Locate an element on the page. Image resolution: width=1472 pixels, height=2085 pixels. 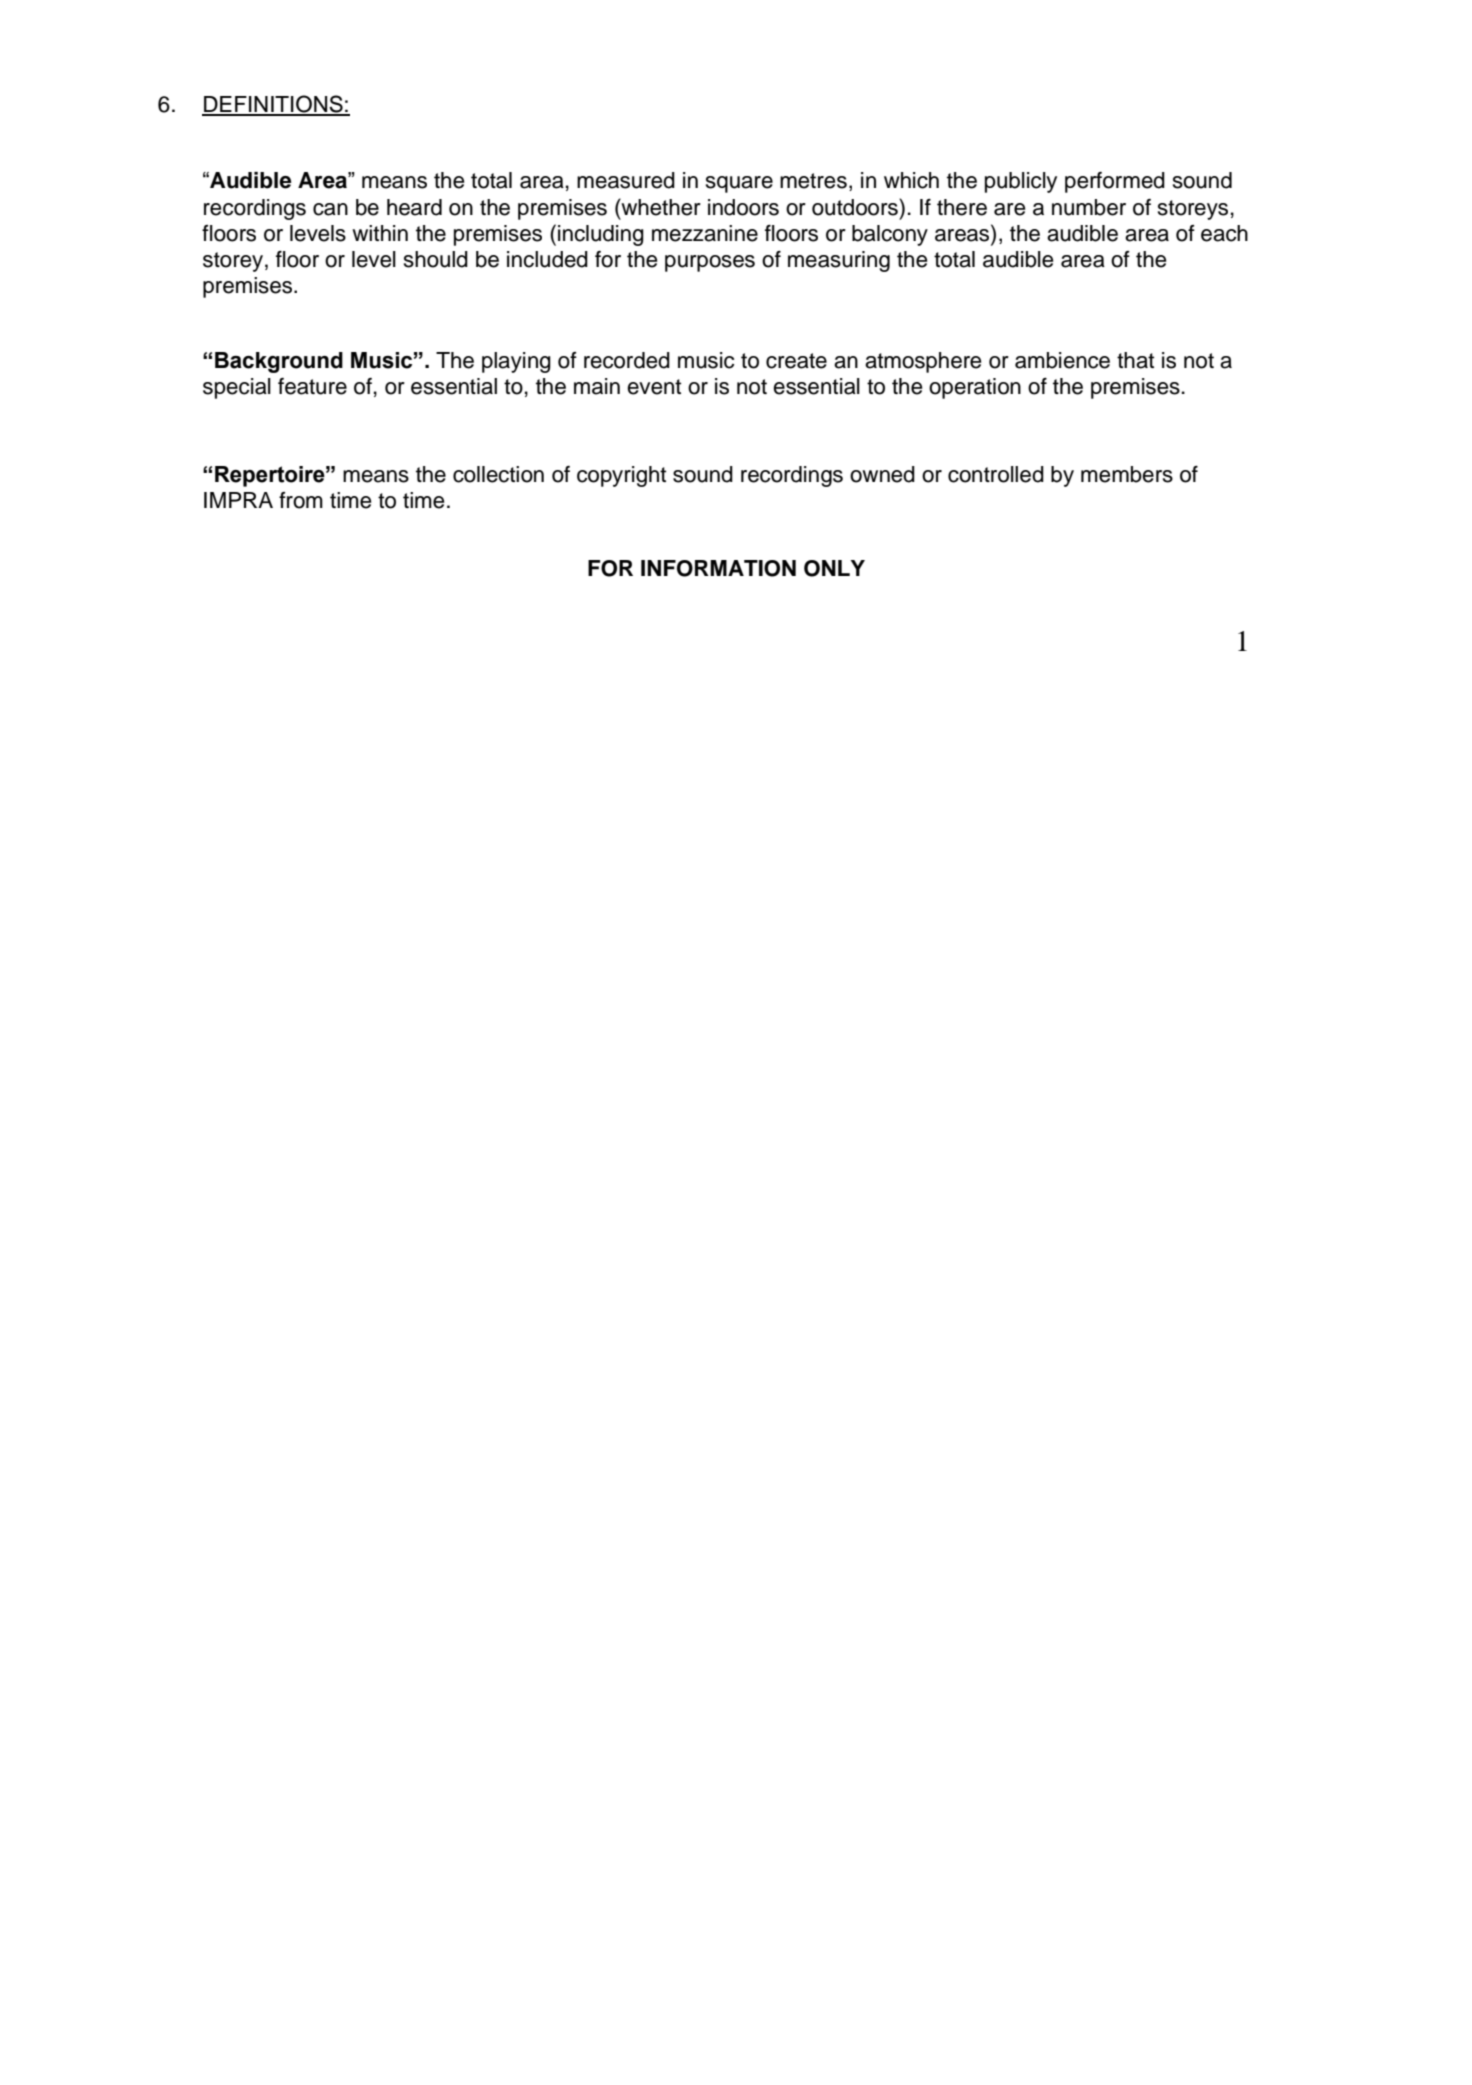
metres is located at coordinates (813, 181).
